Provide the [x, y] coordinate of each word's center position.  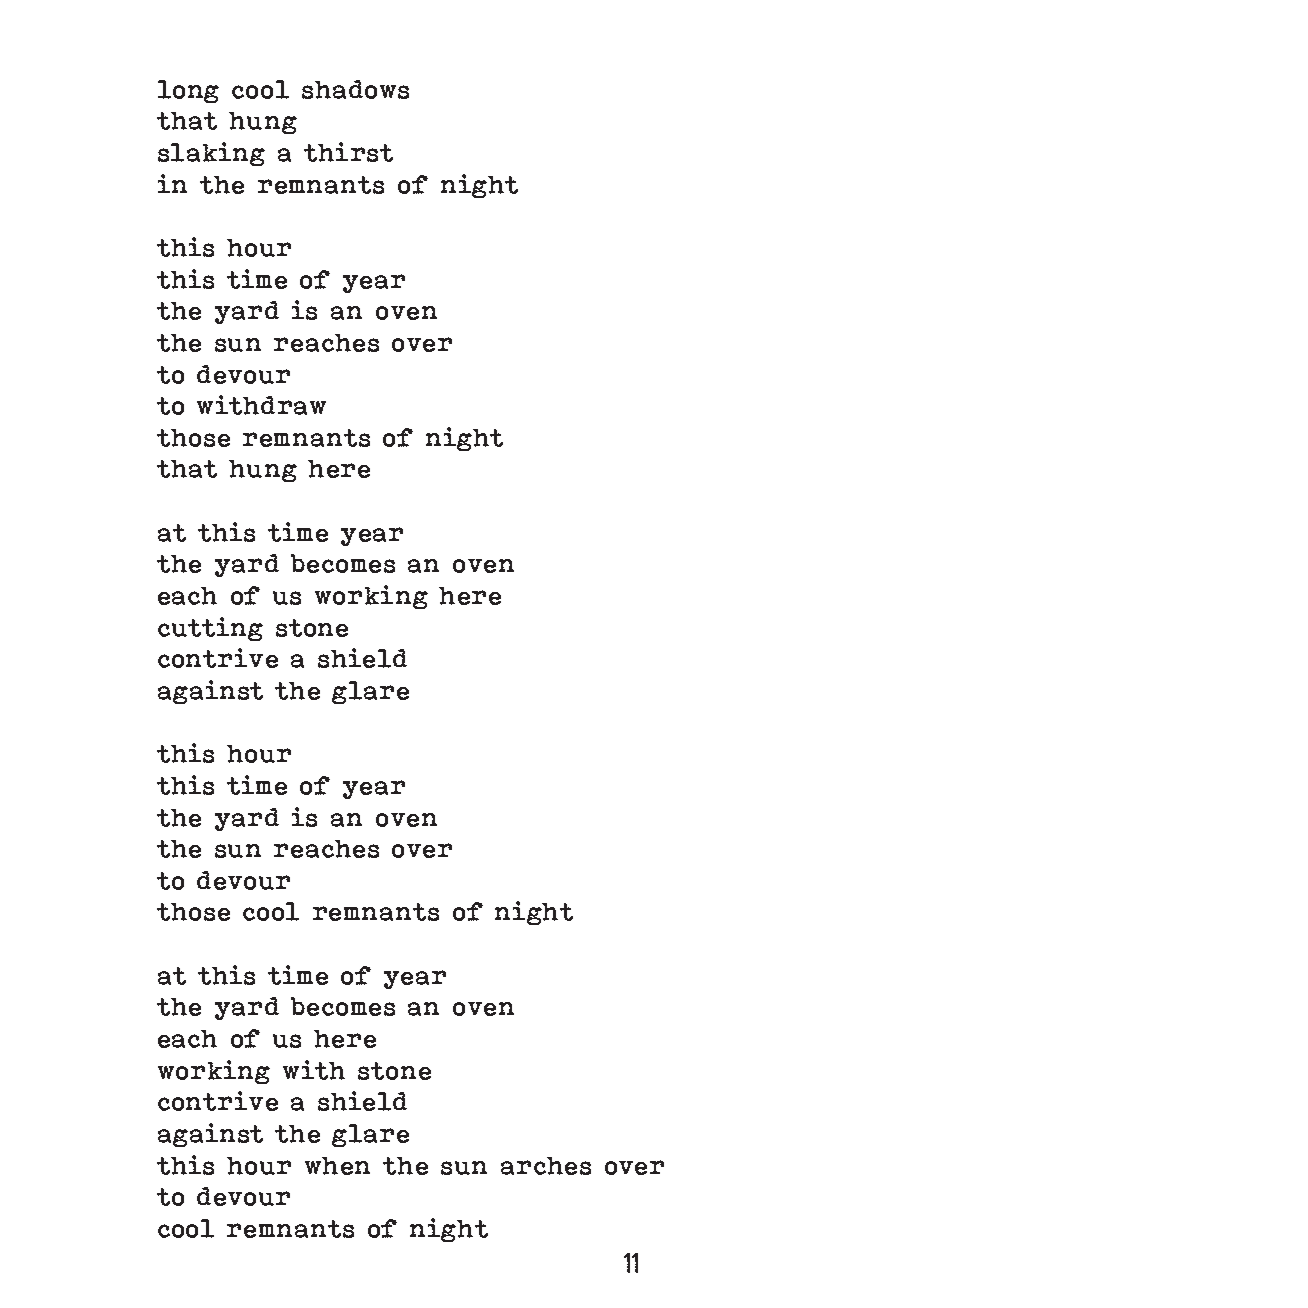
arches [546, 1166]
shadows [355, 89]
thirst [348, 152]
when [337, 1166]
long [188, 91]
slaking [211, 154]
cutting [210, 629]
